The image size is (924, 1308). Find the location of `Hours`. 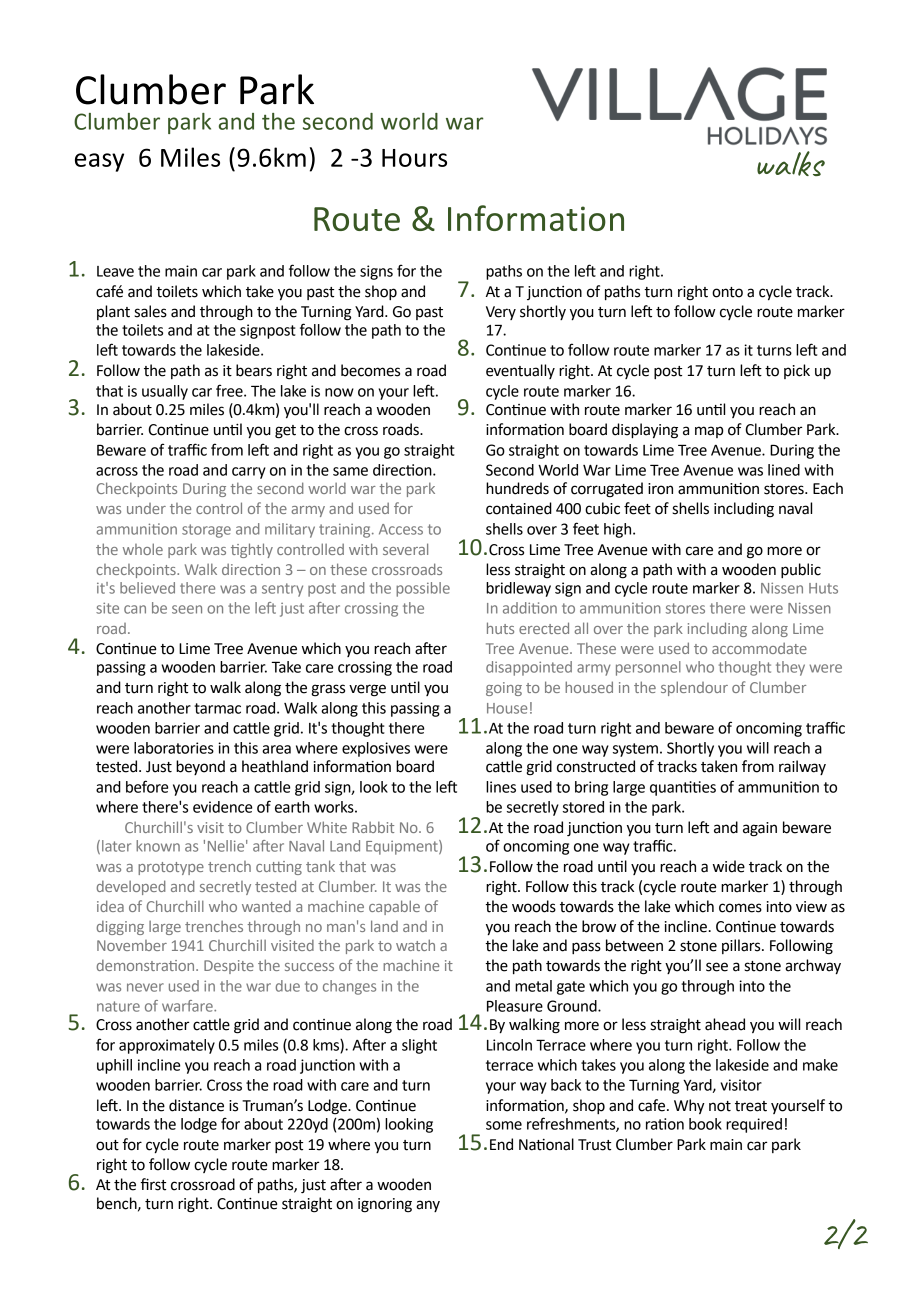

Hours is located at coordinates (414, 158).
